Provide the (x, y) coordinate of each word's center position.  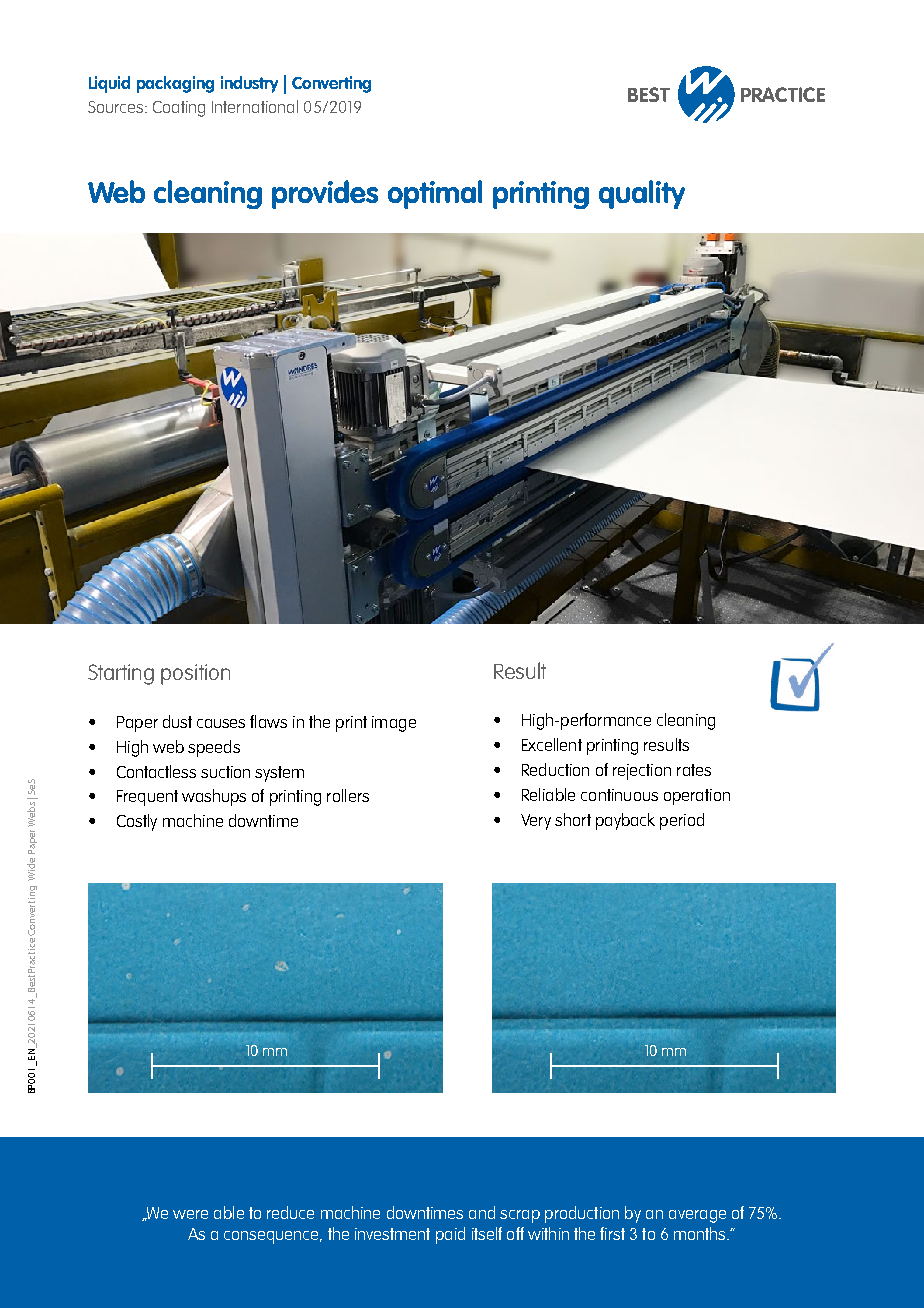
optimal (435, 194)
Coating (179, 109)
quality (642, 194)
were (190, 1214)
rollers (348, 795)
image (394, 724)
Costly (137, 822)
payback (625, 821)
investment (392, 1234)
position (195, 674)
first (612, 1233)
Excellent (552, 744)
